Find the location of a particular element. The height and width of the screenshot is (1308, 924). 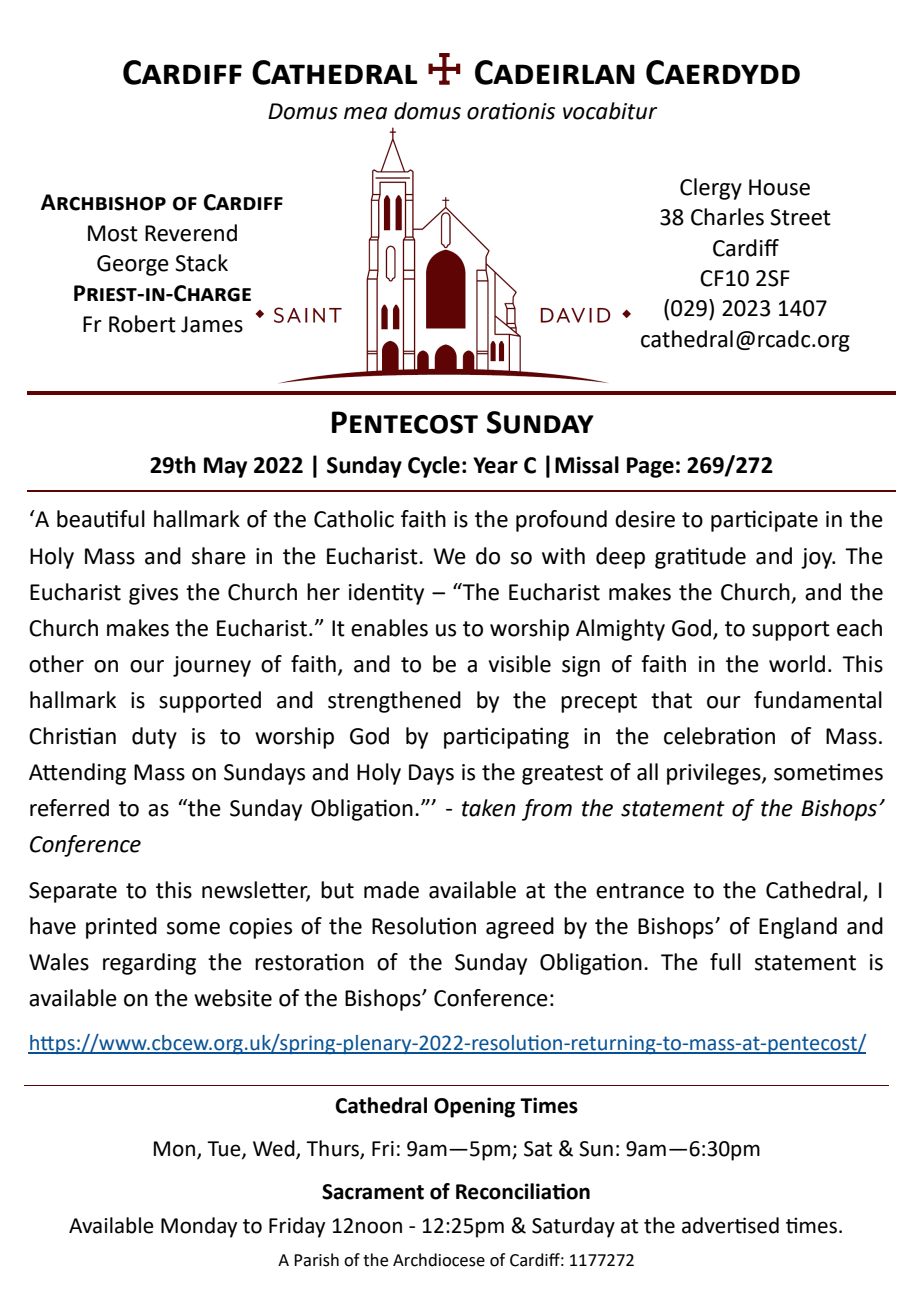

regarding is located at coordinates (149, 964).
